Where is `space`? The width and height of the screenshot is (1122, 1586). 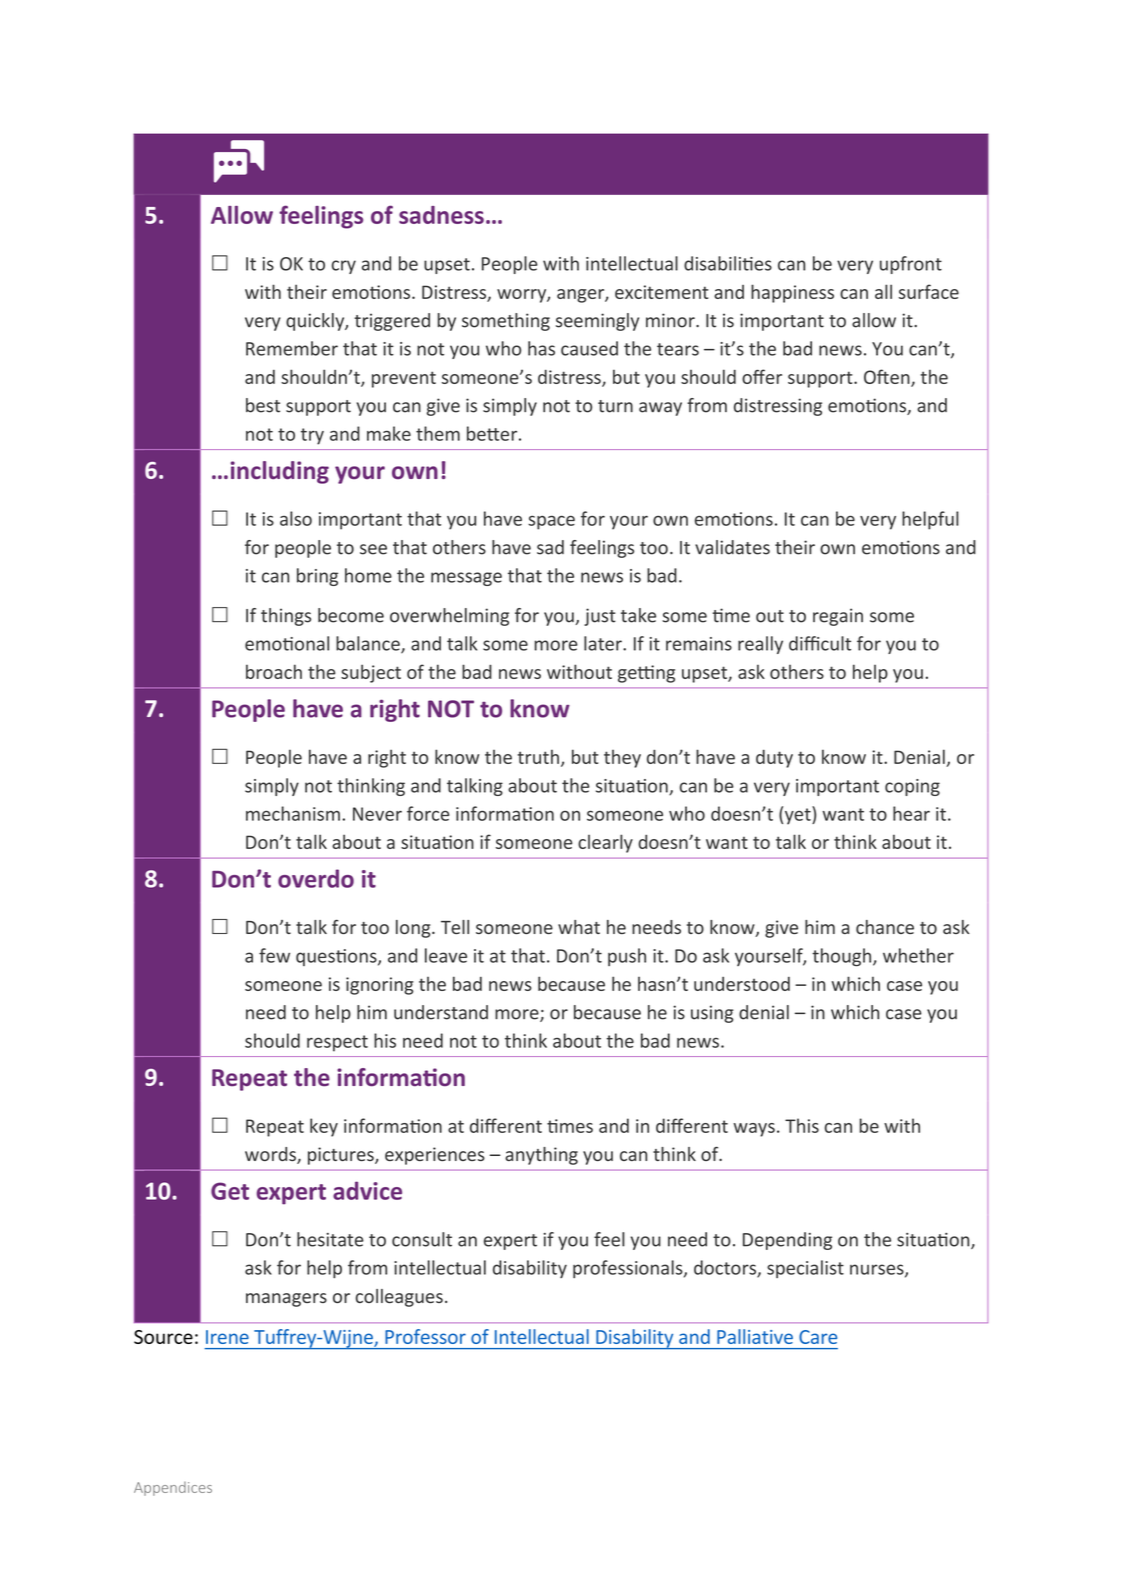 space is located at coordinates (551, 522).
